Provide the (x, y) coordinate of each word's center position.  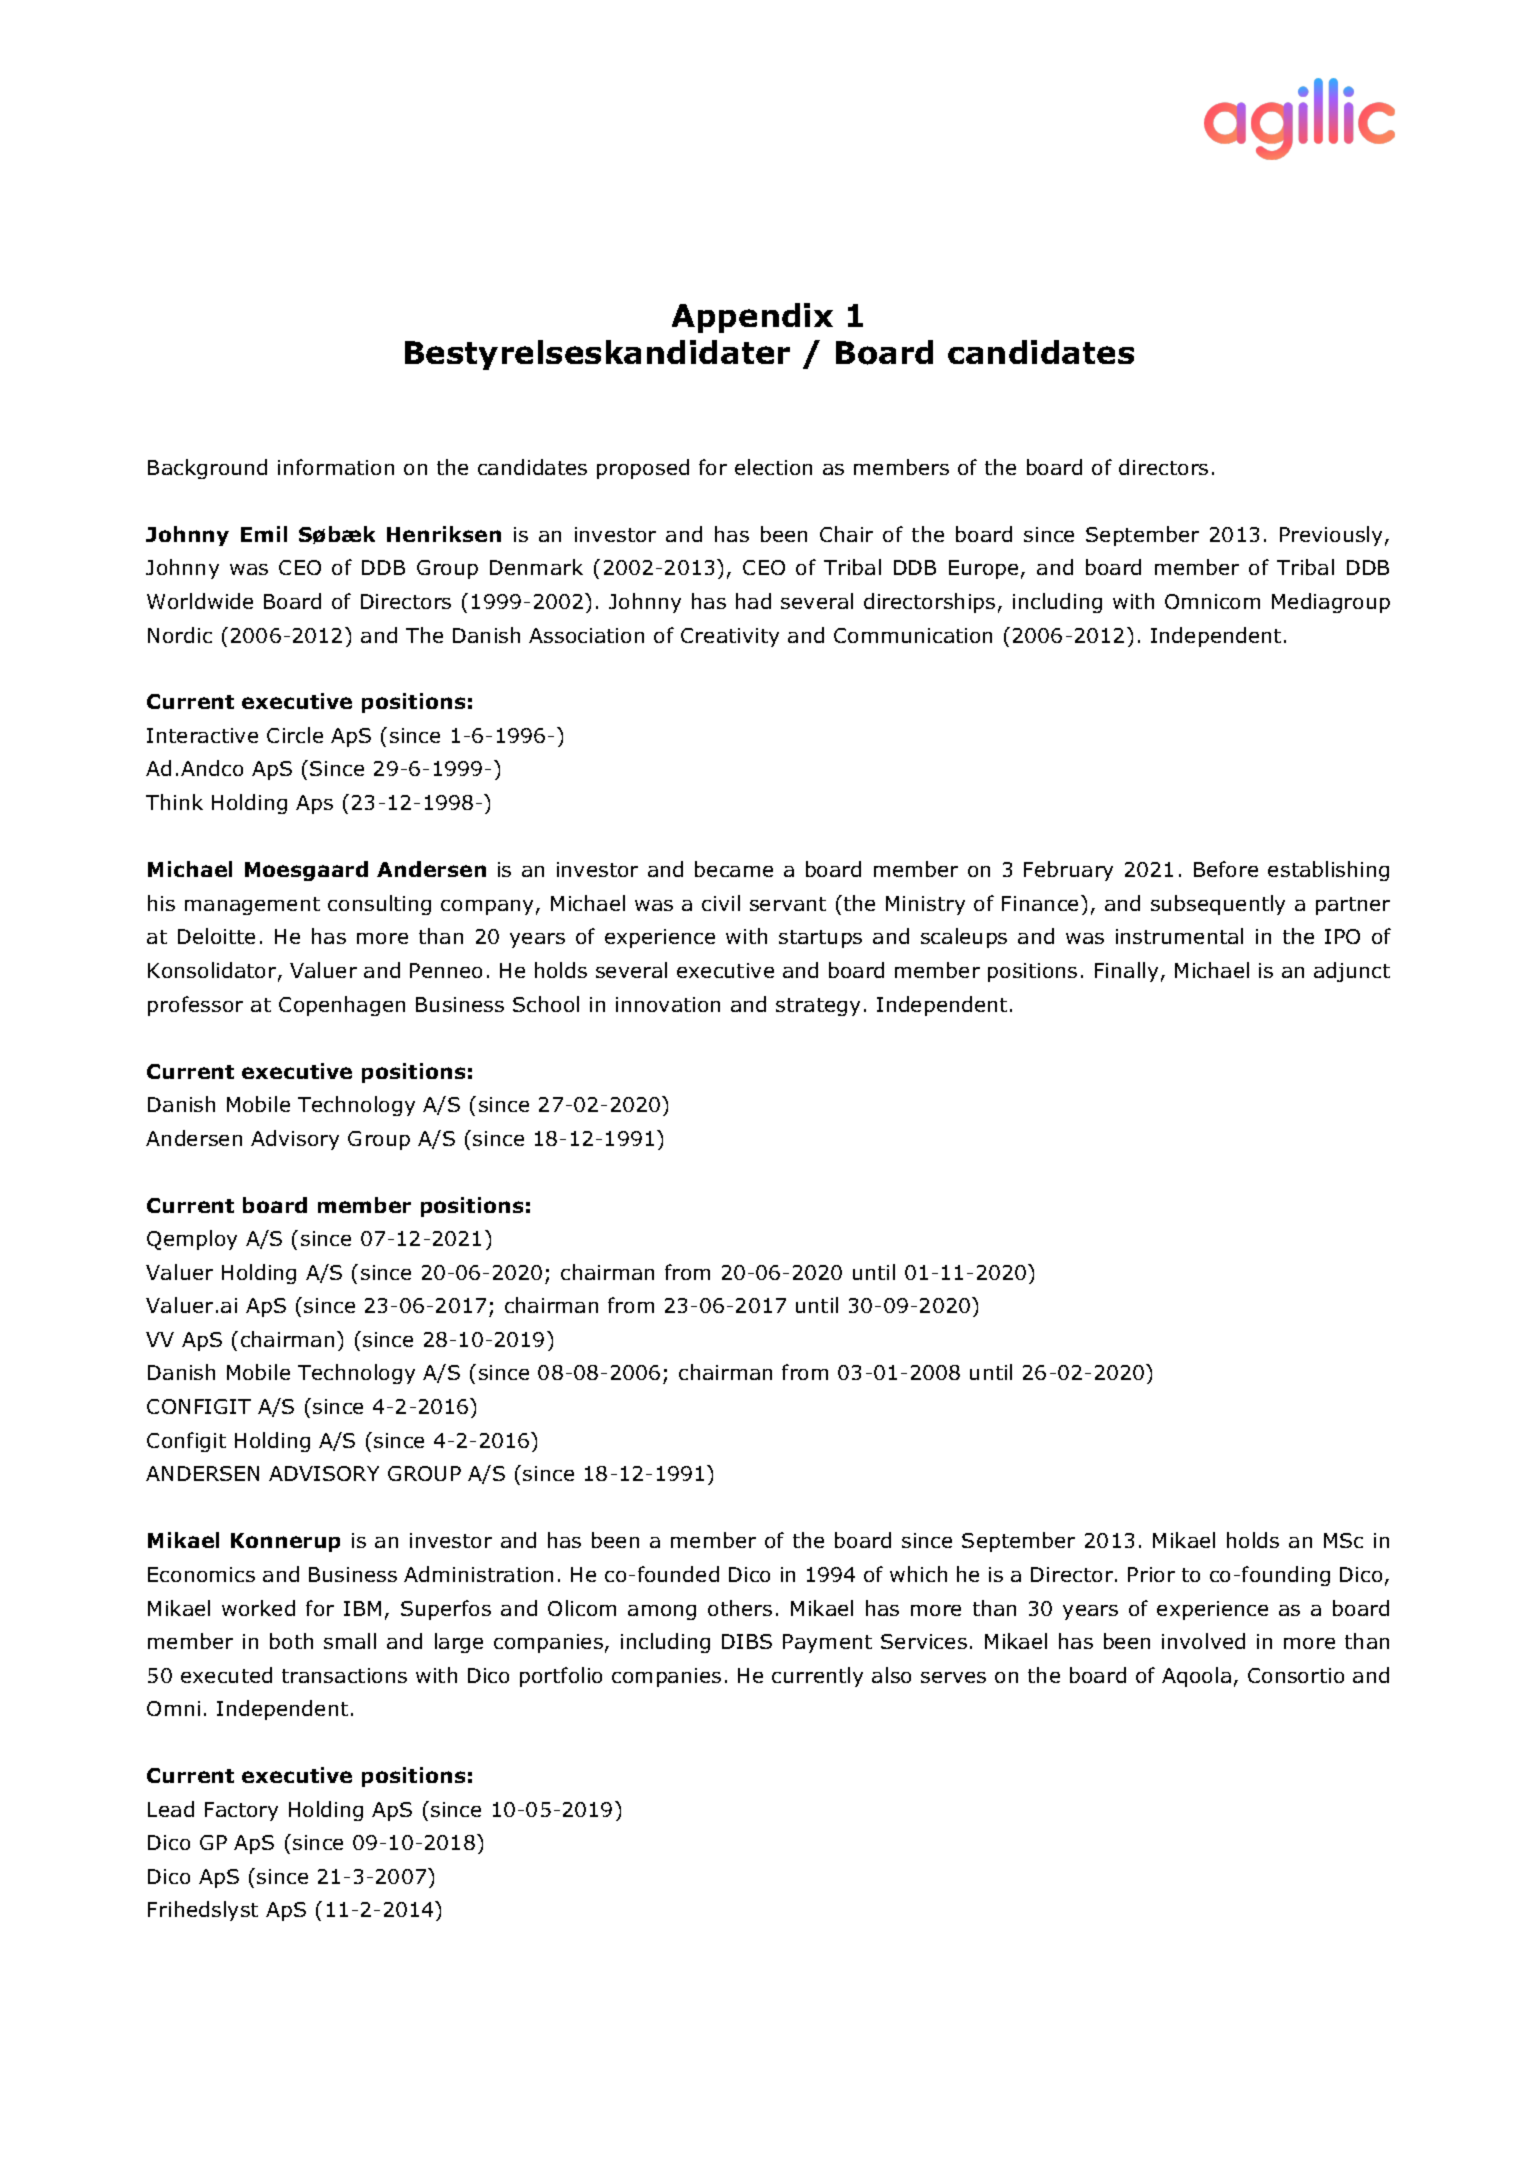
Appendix (752, 318)
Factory (241, 1811)
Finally (1126, 972)
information (336, 467)
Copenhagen (342, 1006)
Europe (983, 569)
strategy (818, 1007)
